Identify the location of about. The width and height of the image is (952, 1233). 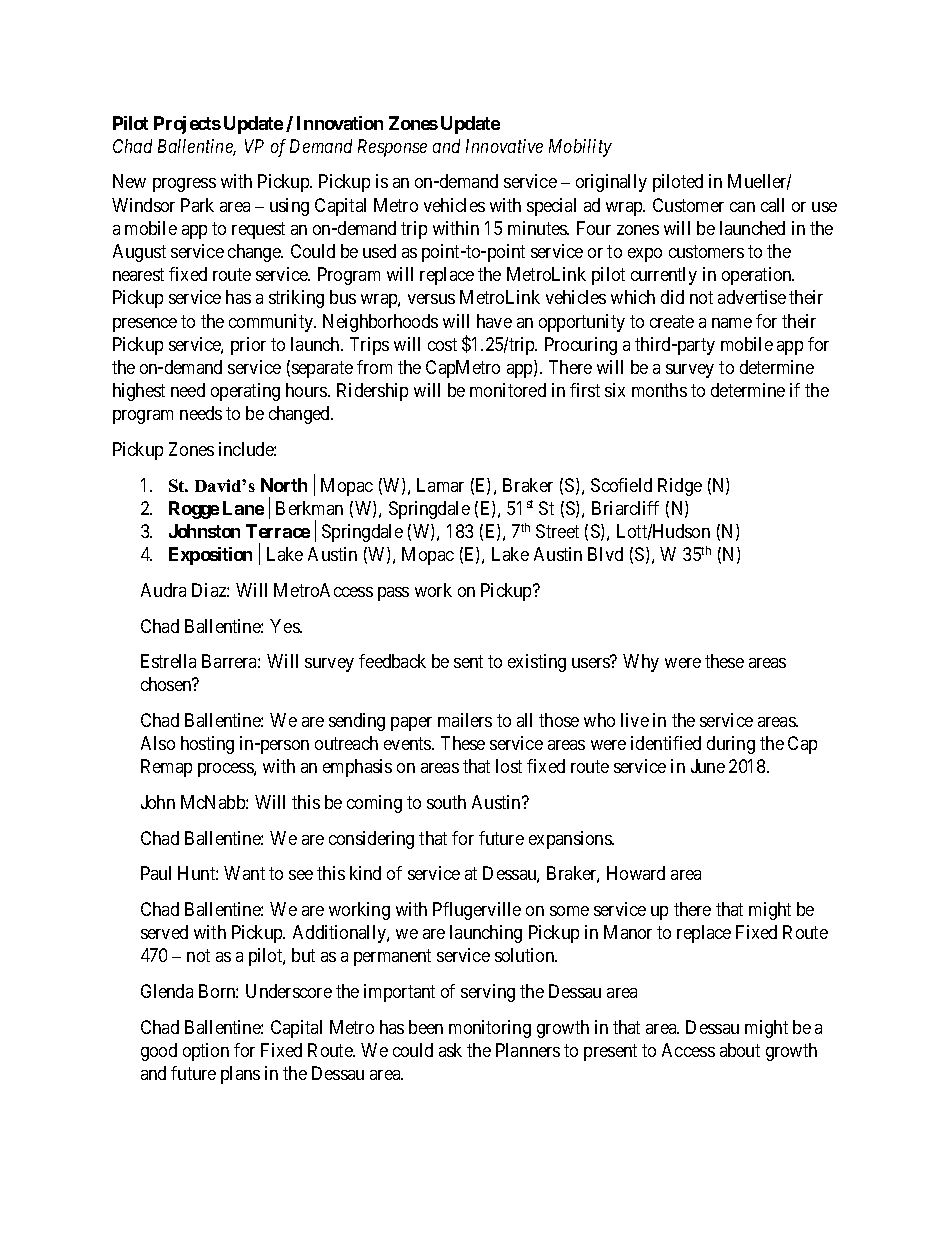
(740, 1050).
